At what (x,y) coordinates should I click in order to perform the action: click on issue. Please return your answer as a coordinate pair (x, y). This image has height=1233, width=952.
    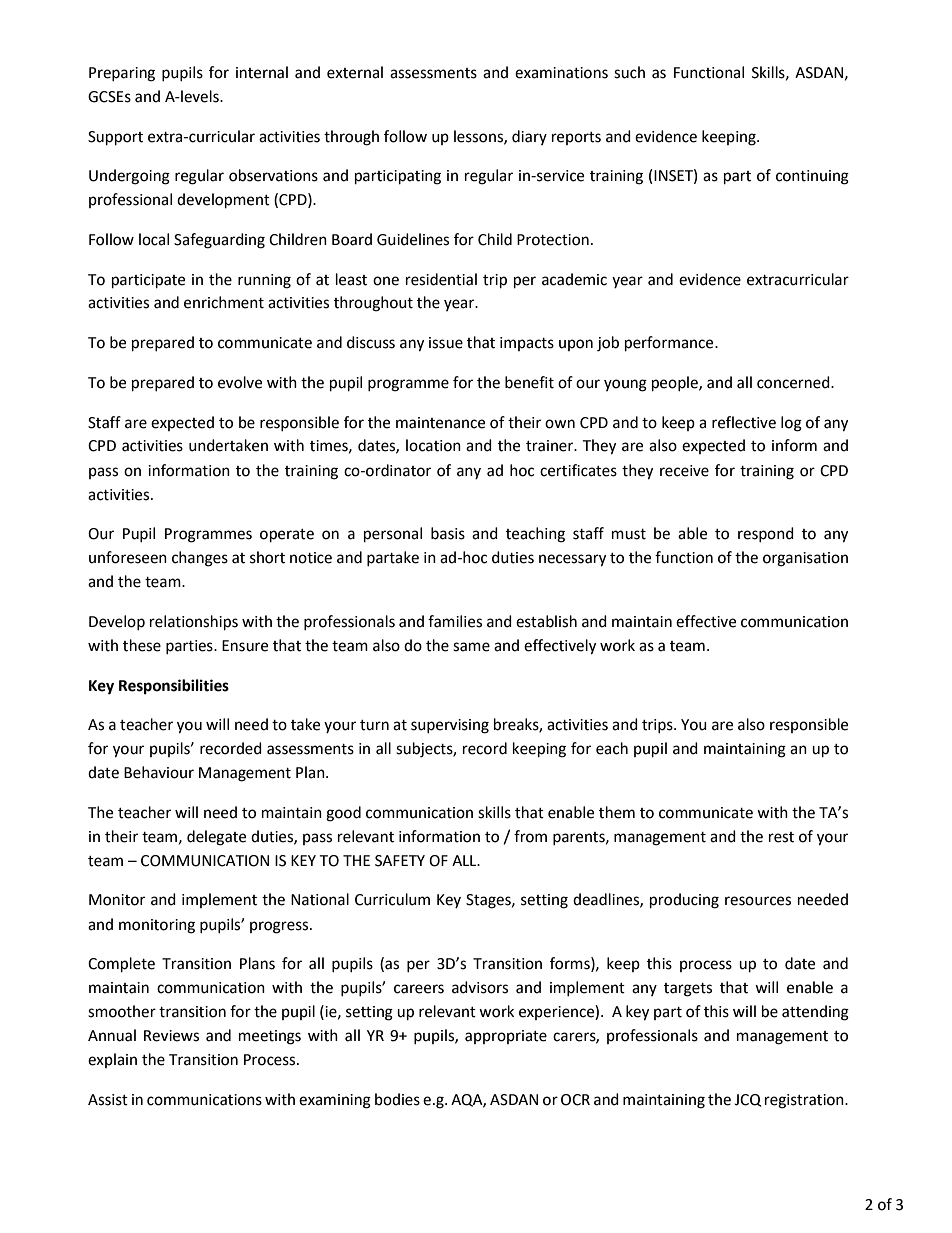
    Looking at the image, I should click on (446, 343).
